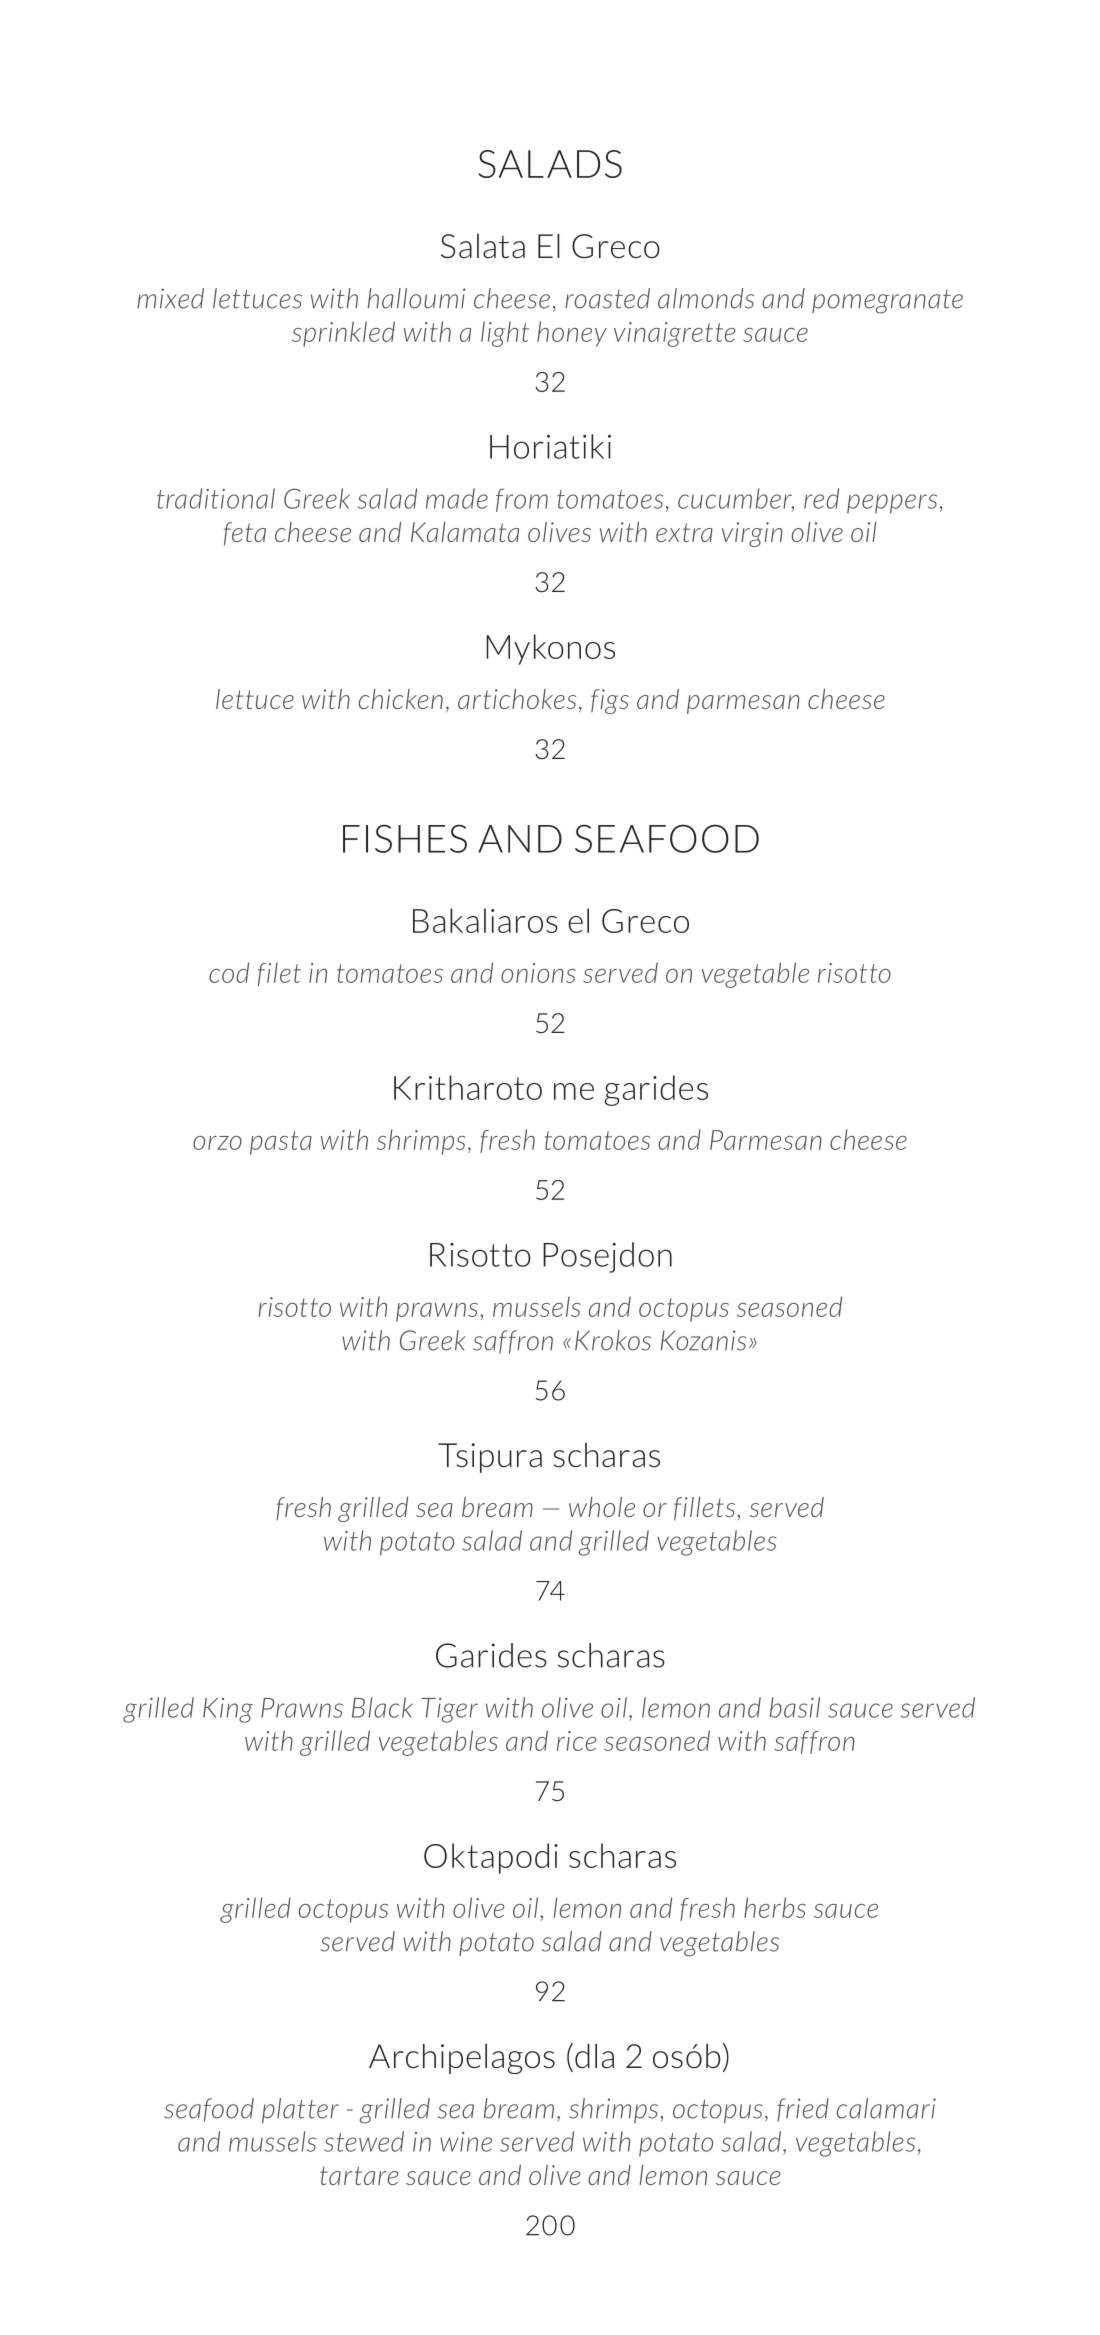  What do you see at coordinates (505, 334) in the screenshot?
I see `light` at bounding box center [505, 334].
